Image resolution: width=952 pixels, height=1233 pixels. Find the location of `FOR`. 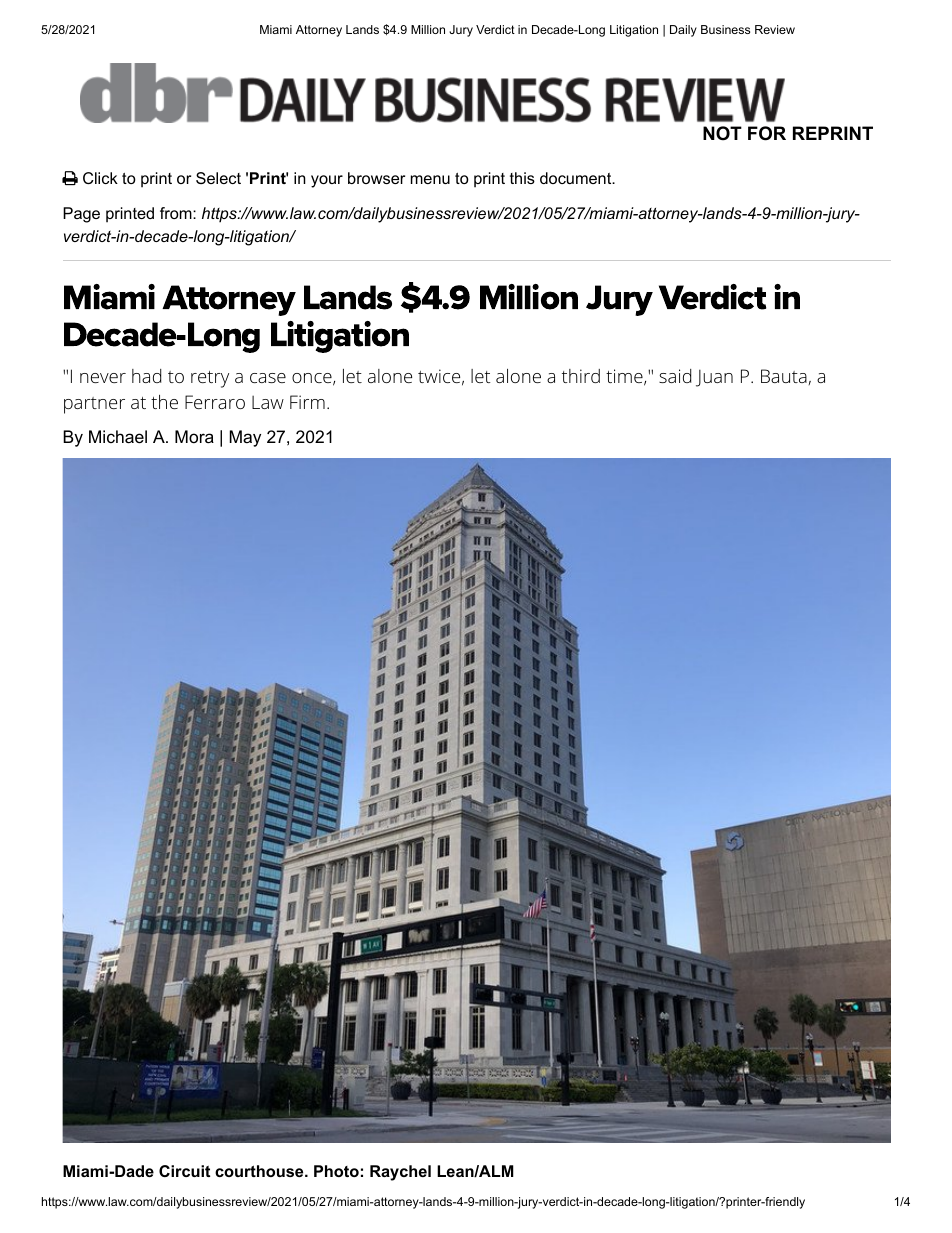

FOR is located at coordinates (767, 133).
